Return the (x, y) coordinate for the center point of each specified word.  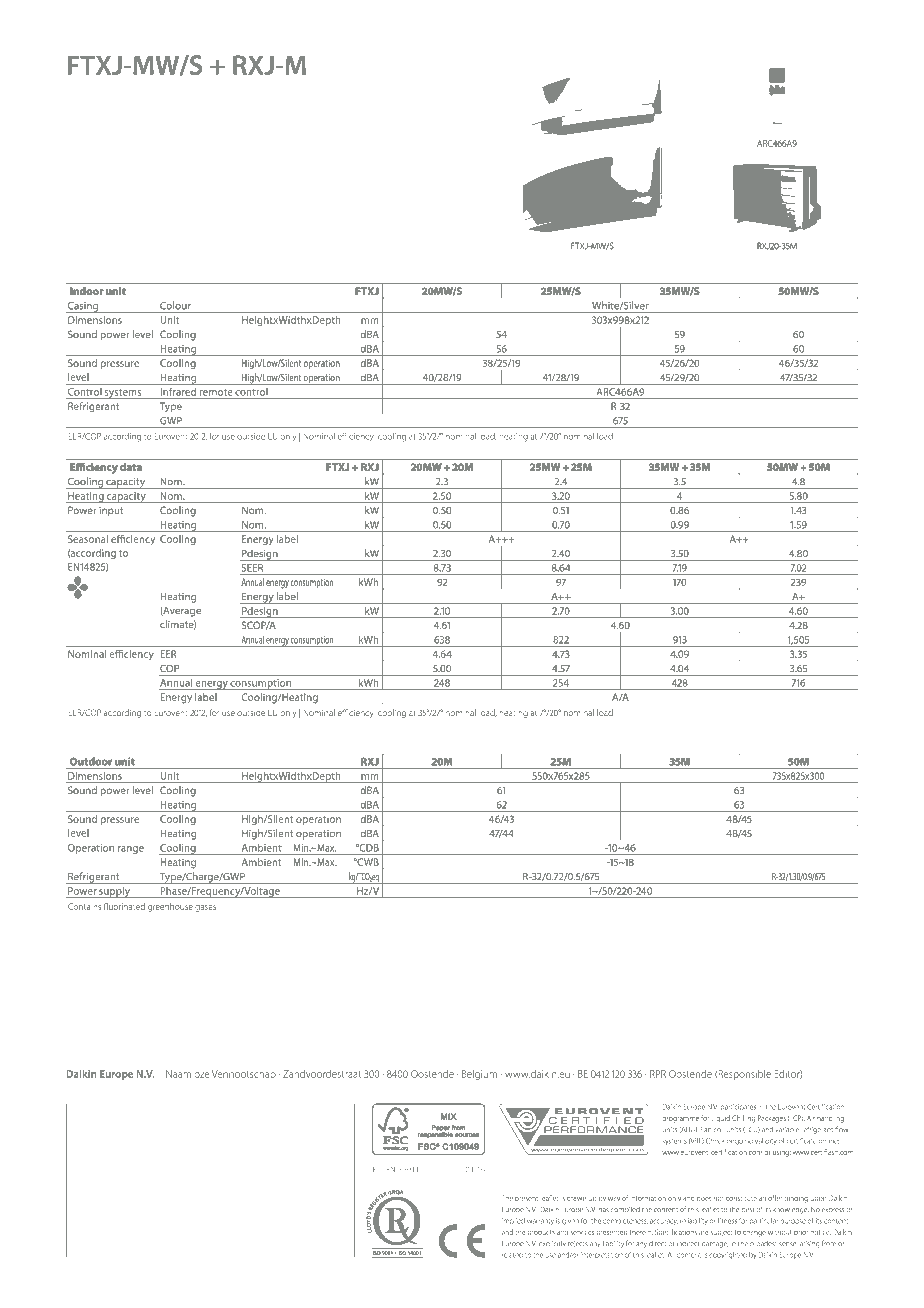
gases (205, 908)
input (111, 511)
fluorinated (124, 906)
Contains (84, 906)
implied (513, 1221)
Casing (83, 307)
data (131, 467)
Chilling (743, 1119)
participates (738, 1107)
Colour (175, 306)
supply (114, 892)
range (131, 850)
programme (680, 1120)
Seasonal (88, 539)
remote (216, 392)
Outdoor (91, 761)
